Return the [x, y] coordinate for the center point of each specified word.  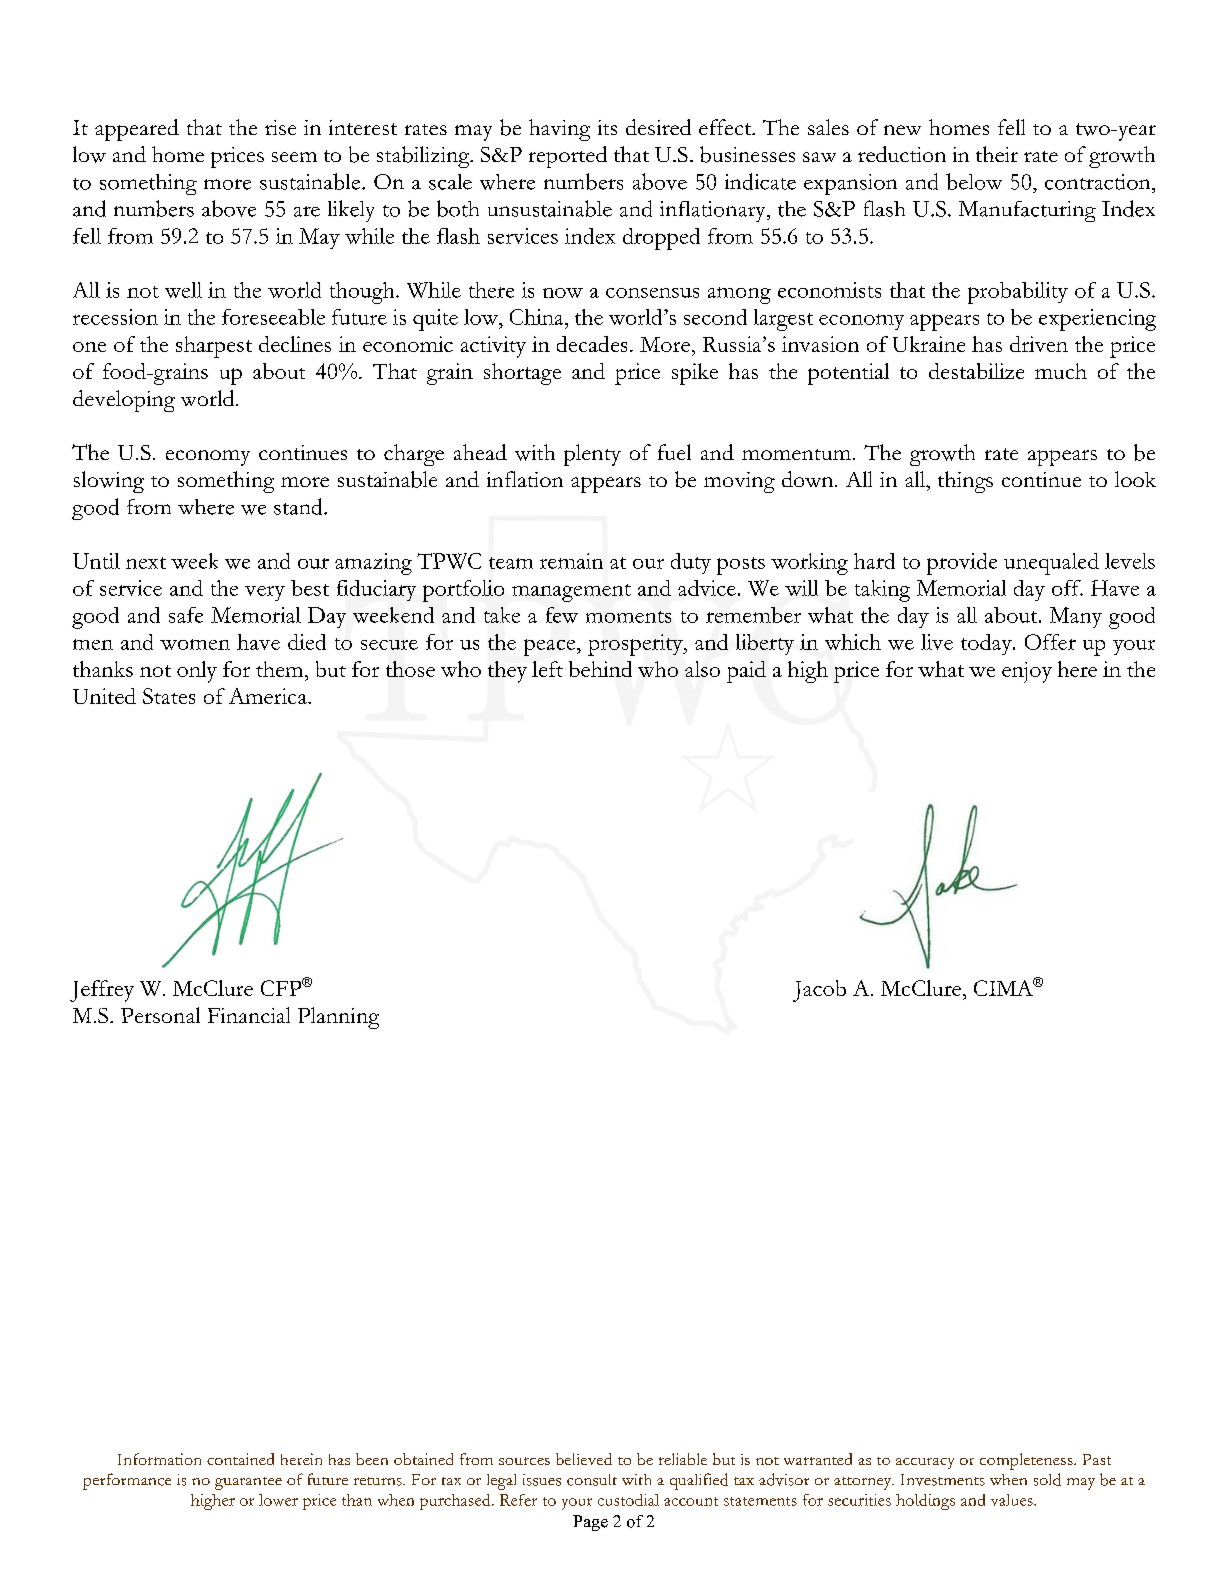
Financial [249, 1015]
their [997, 154]
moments [628, 617]
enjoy [1027, 672]
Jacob [819, 991]
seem [294, 157]
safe [186, 615]
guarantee [248, 1483]
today [987, 644]
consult [592, 1480]
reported [568, 157]
